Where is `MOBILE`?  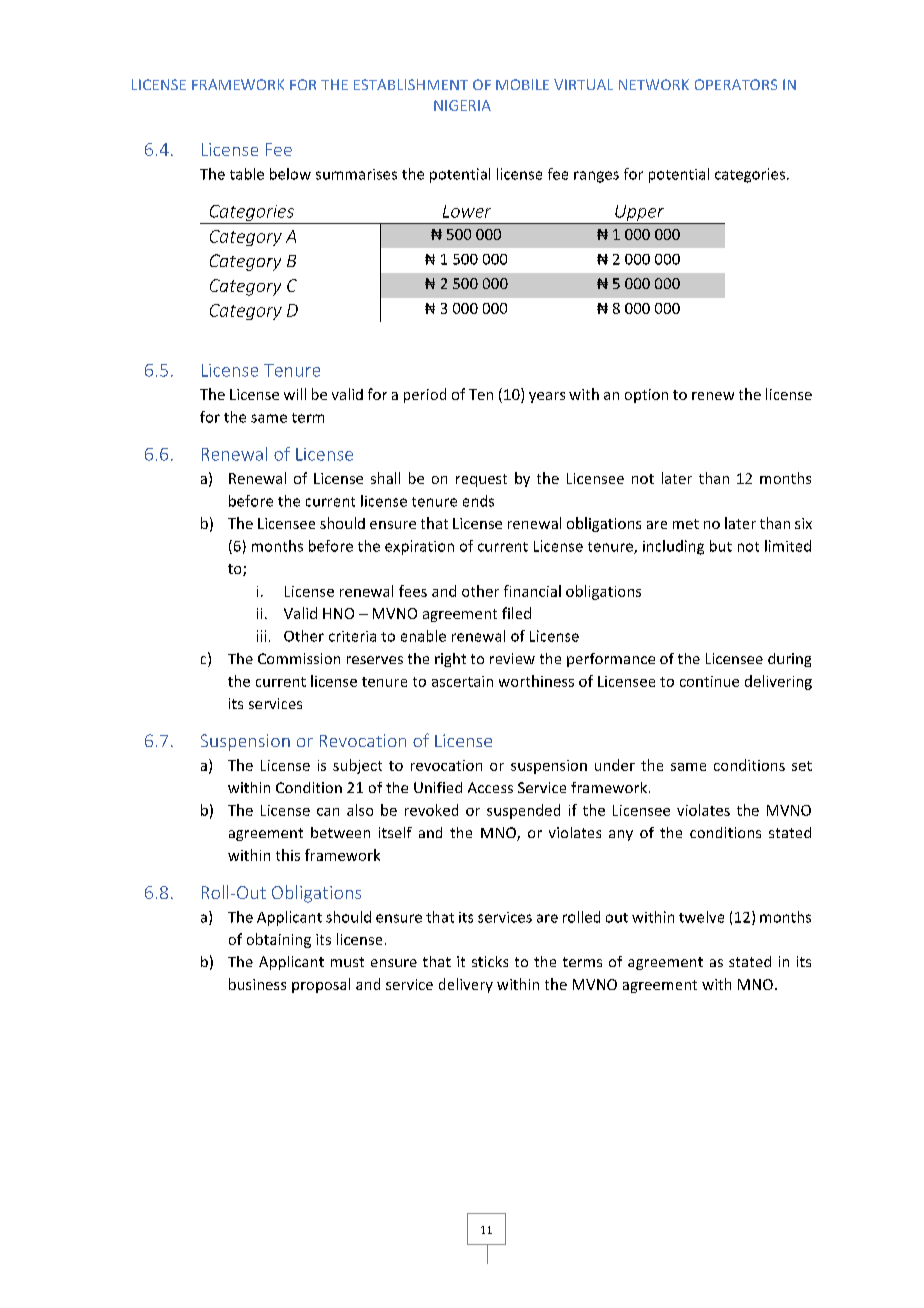
MOBILE is located at coordinates (522, 84).
